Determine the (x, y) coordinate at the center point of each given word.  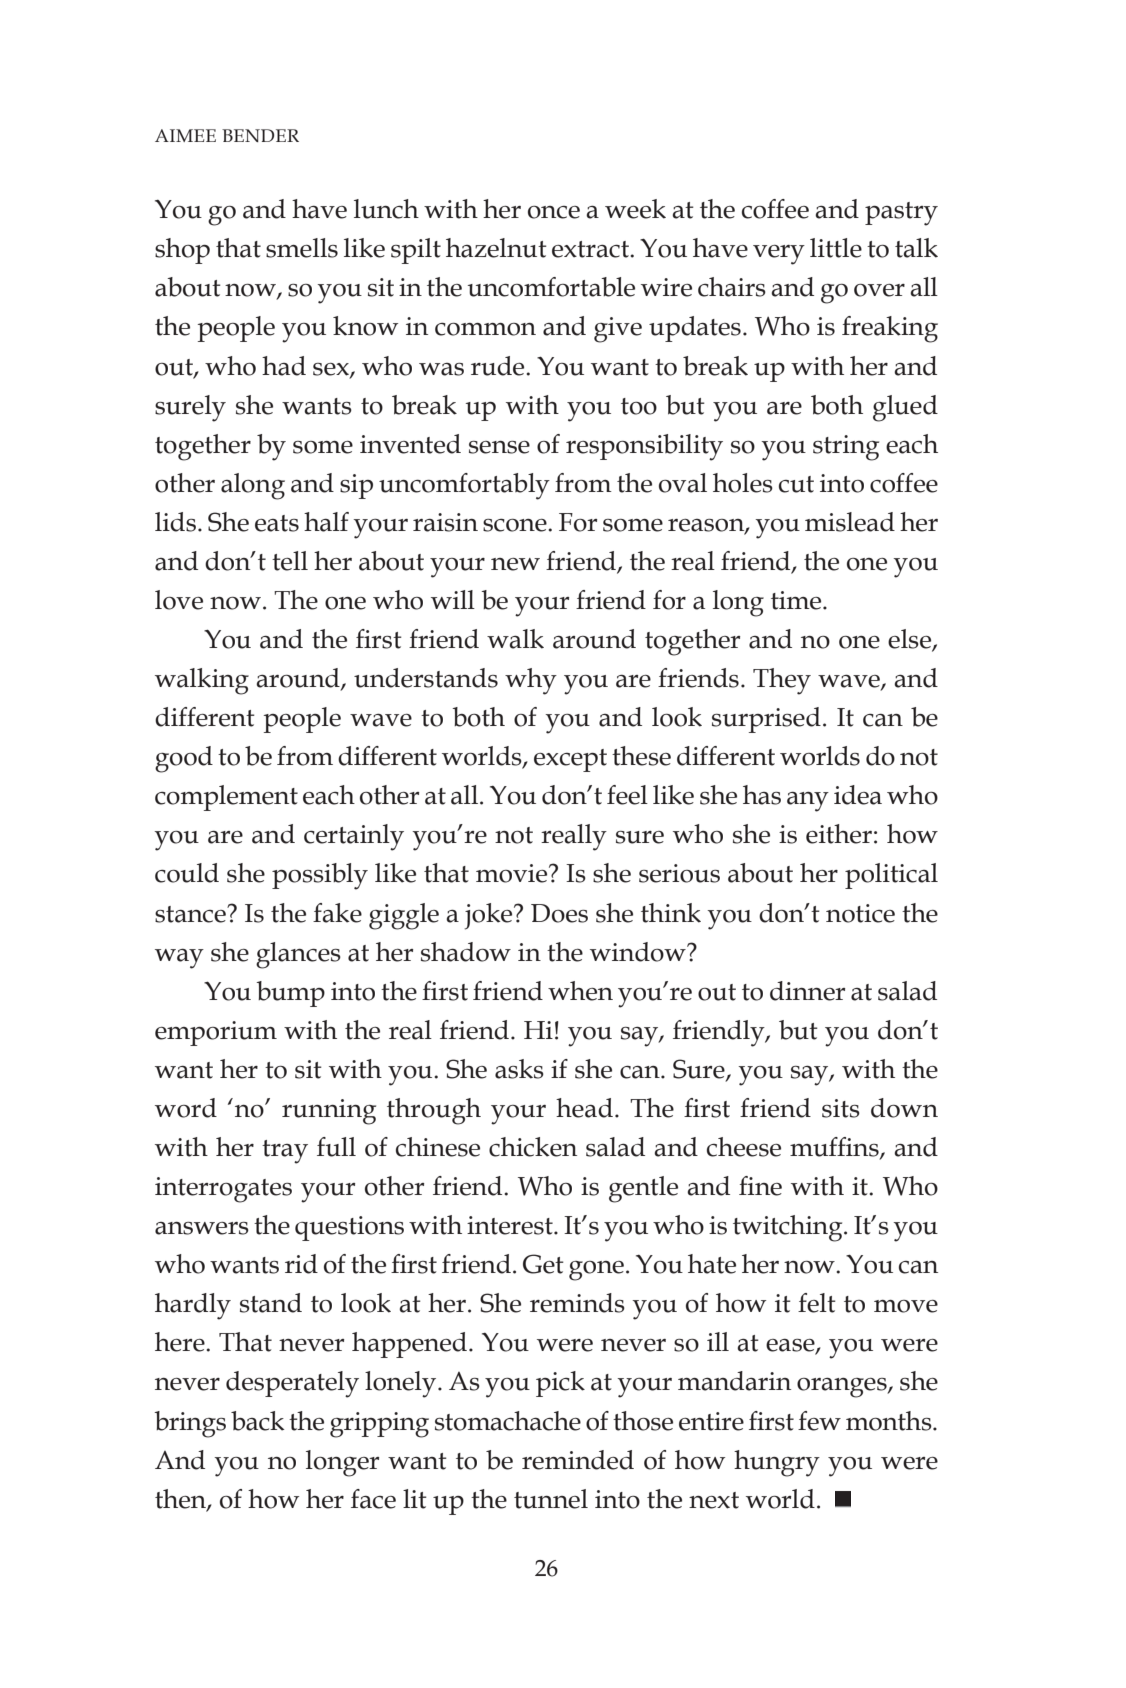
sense (499, 447)
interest (511, 1225)
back (258, 1421)
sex (332, 370)
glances (298, 955)
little (836, 248)
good (184, 759)
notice (860, 913)
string (846, 448)
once (554, 212)
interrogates (223, 1190)
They (782, 681)
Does (559, 913)
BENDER (260, 135)
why (531, 681)
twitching (789, 1228)
